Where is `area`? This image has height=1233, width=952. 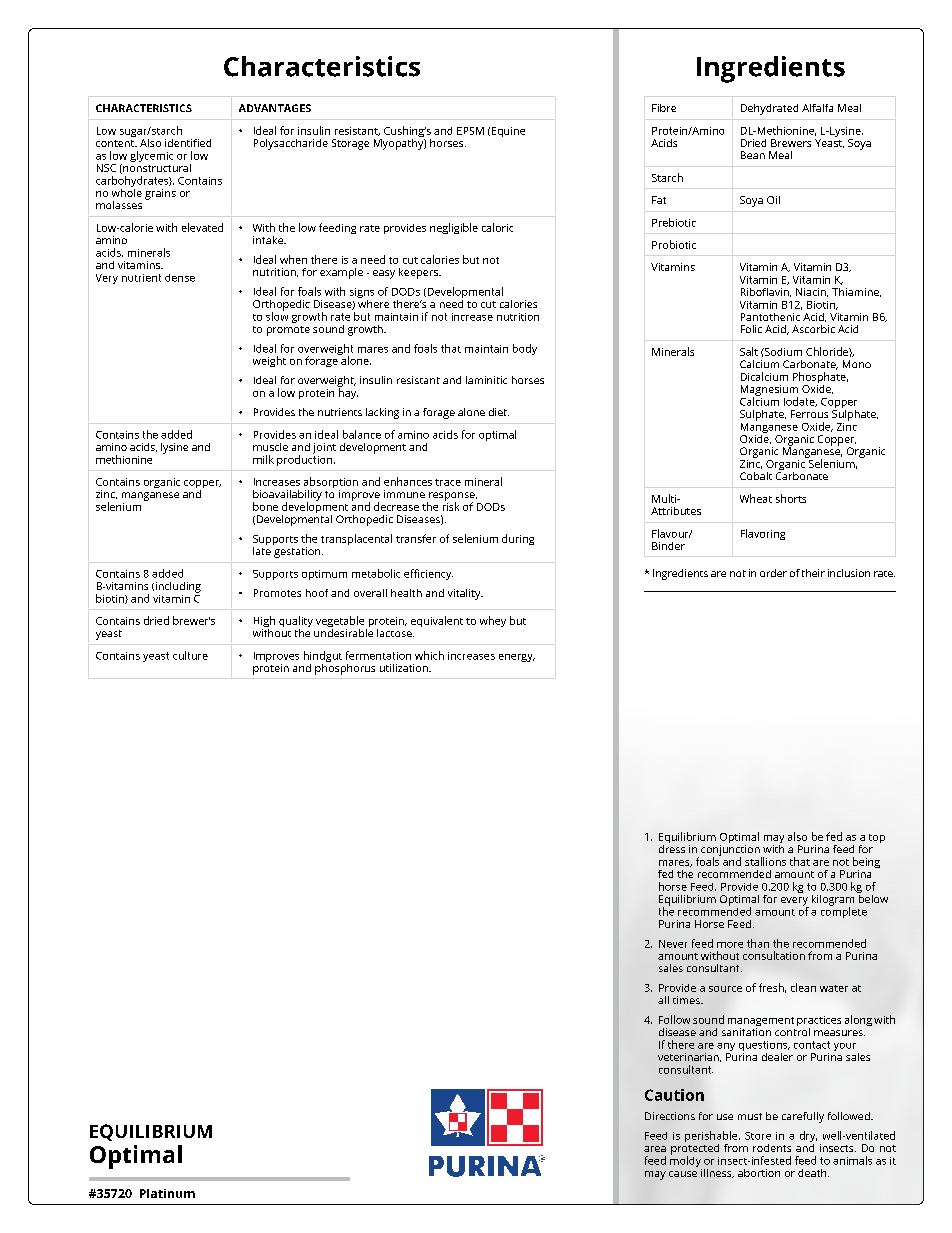
area is located at coordinates (655, 1149).
